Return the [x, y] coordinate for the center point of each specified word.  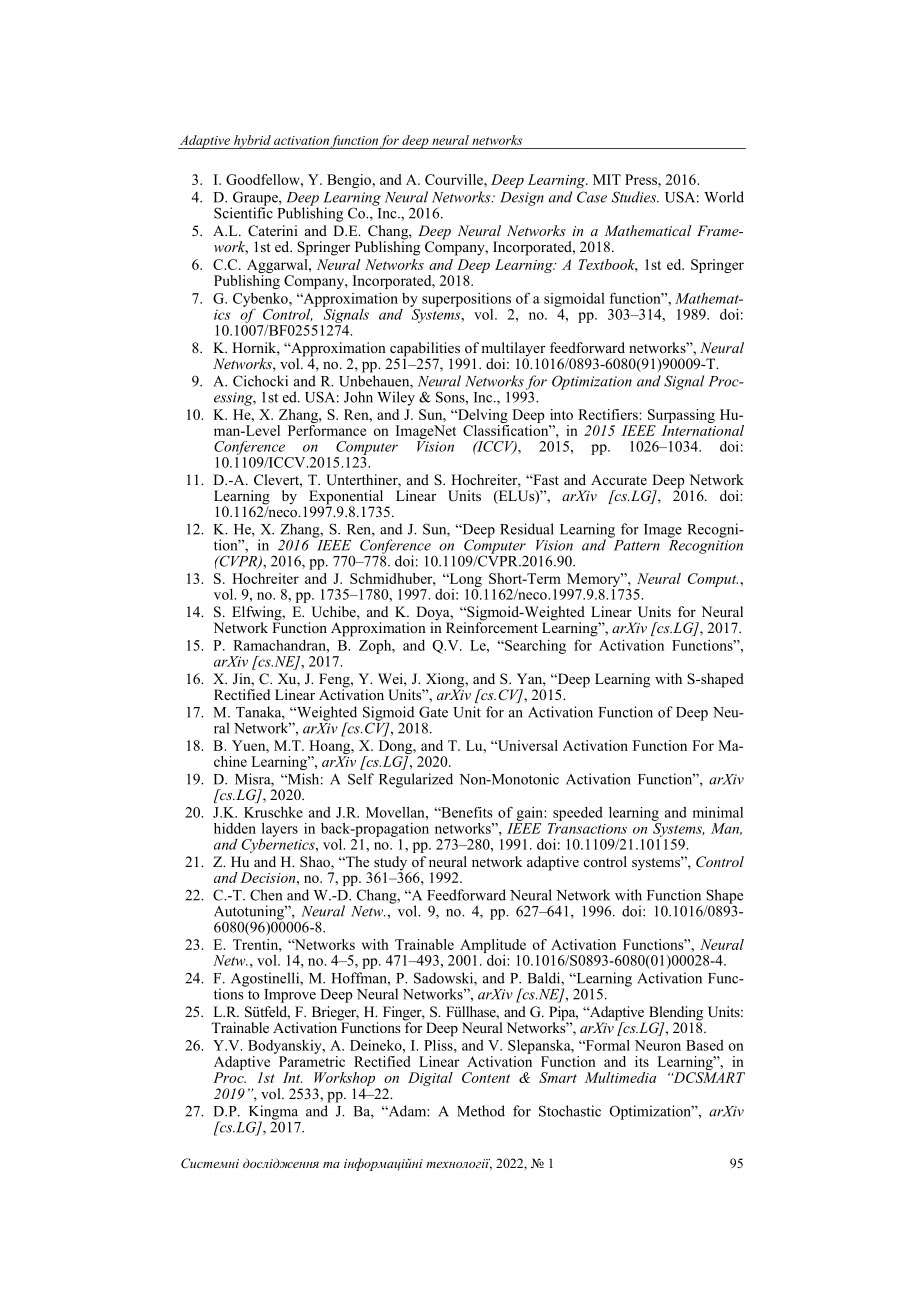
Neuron [658, 1045]
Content [486, 1077]
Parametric [312, 1060]
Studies [635, 197]
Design [522, 199]
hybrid [252, 142]
